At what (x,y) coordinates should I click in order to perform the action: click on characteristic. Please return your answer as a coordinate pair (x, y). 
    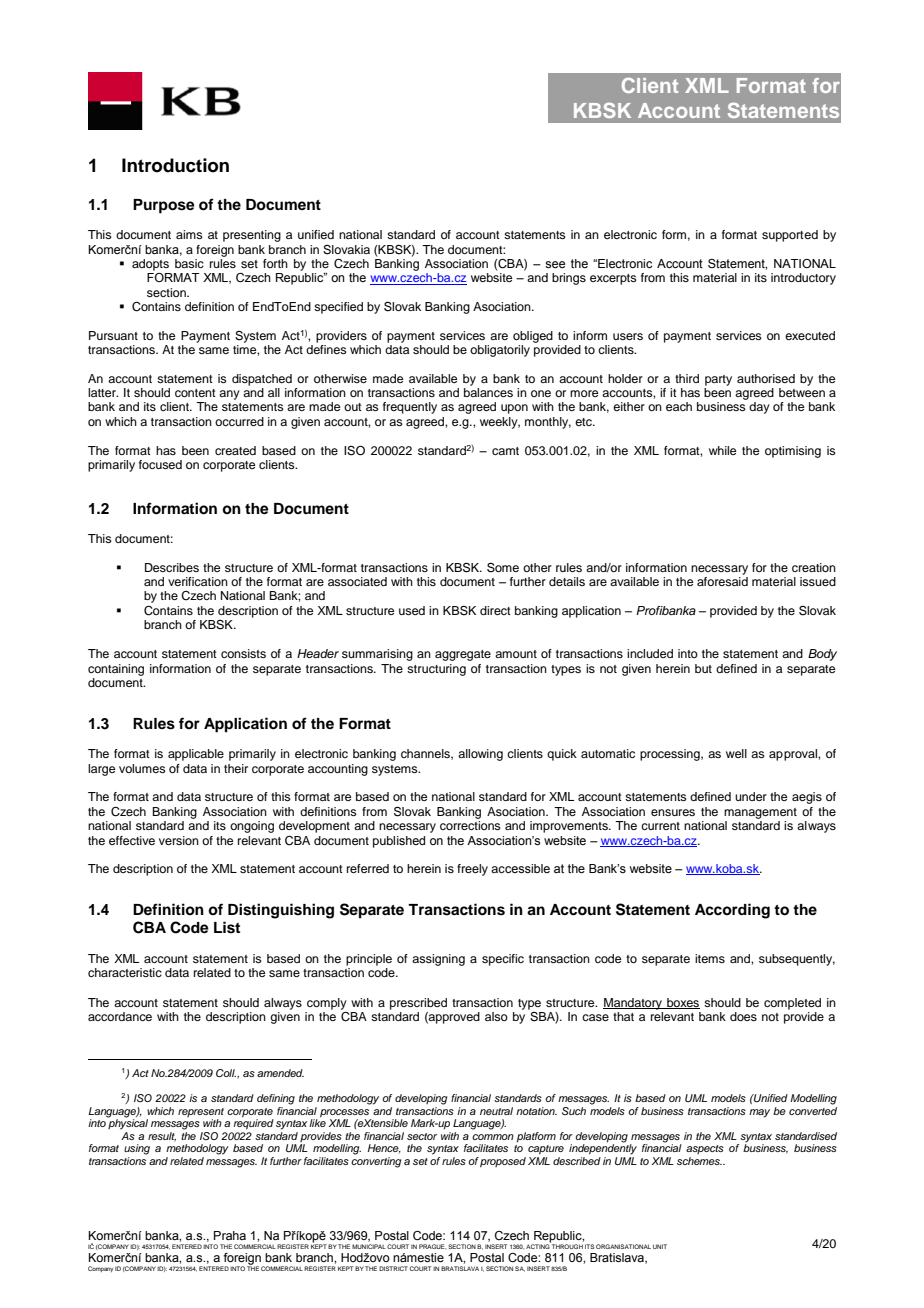
    Looking at the image, I should click on (125, 972).
